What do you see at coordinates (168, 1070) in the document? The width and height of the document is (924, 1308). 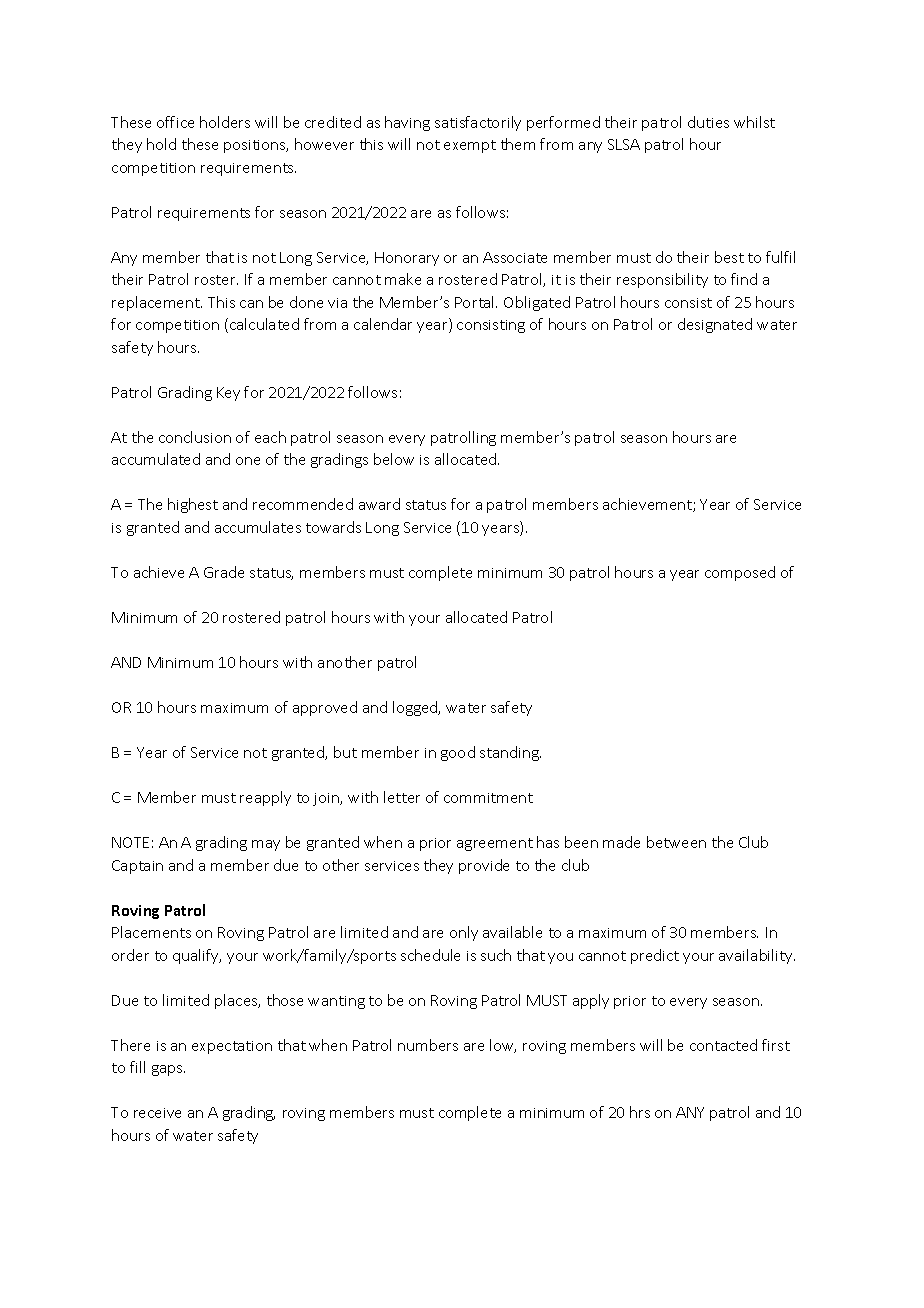 I see `gaps` at bounding box center [168, 1070].
